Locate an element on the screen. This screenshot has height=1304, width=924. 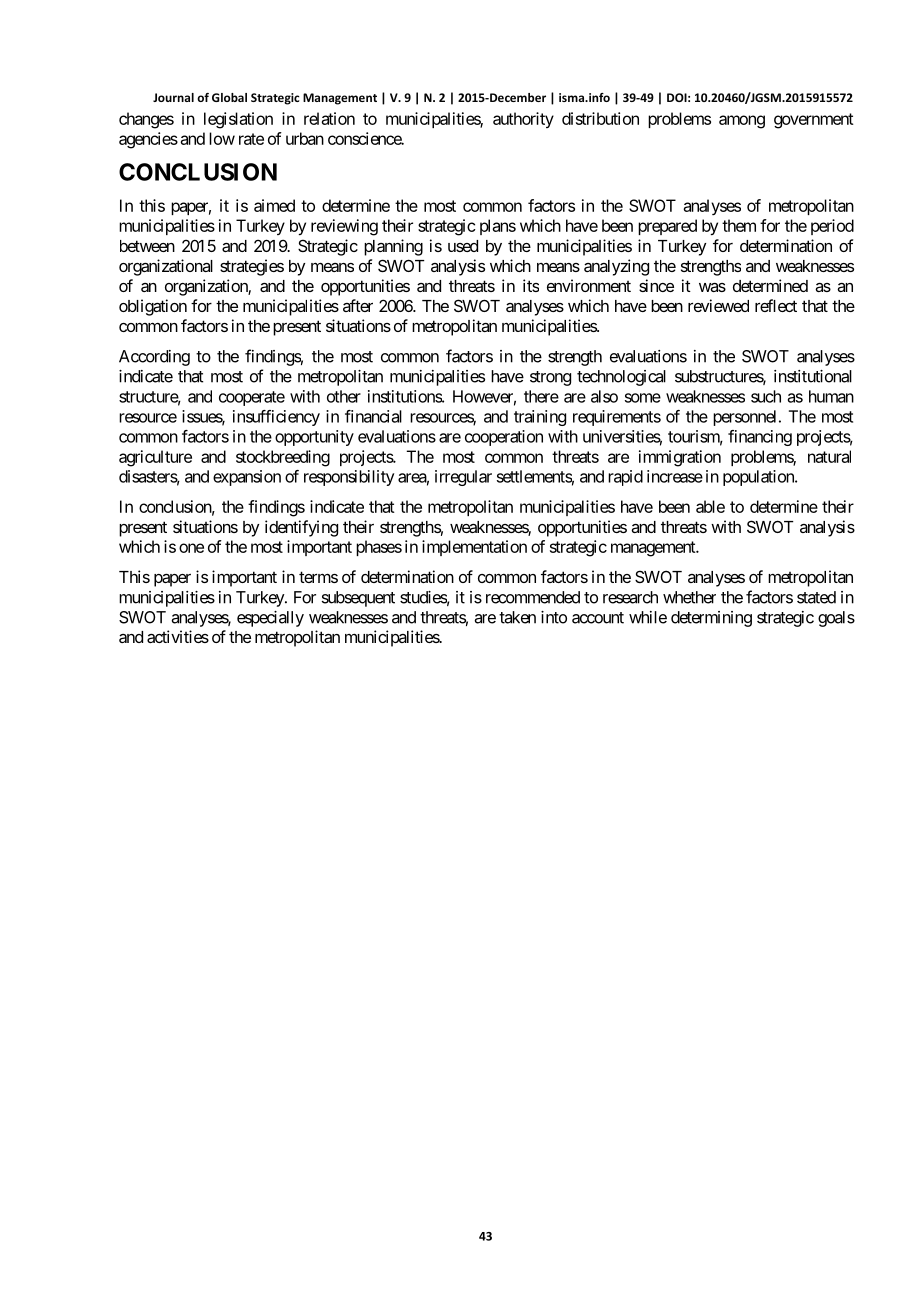
determining is located at coordinates (711, 619).
